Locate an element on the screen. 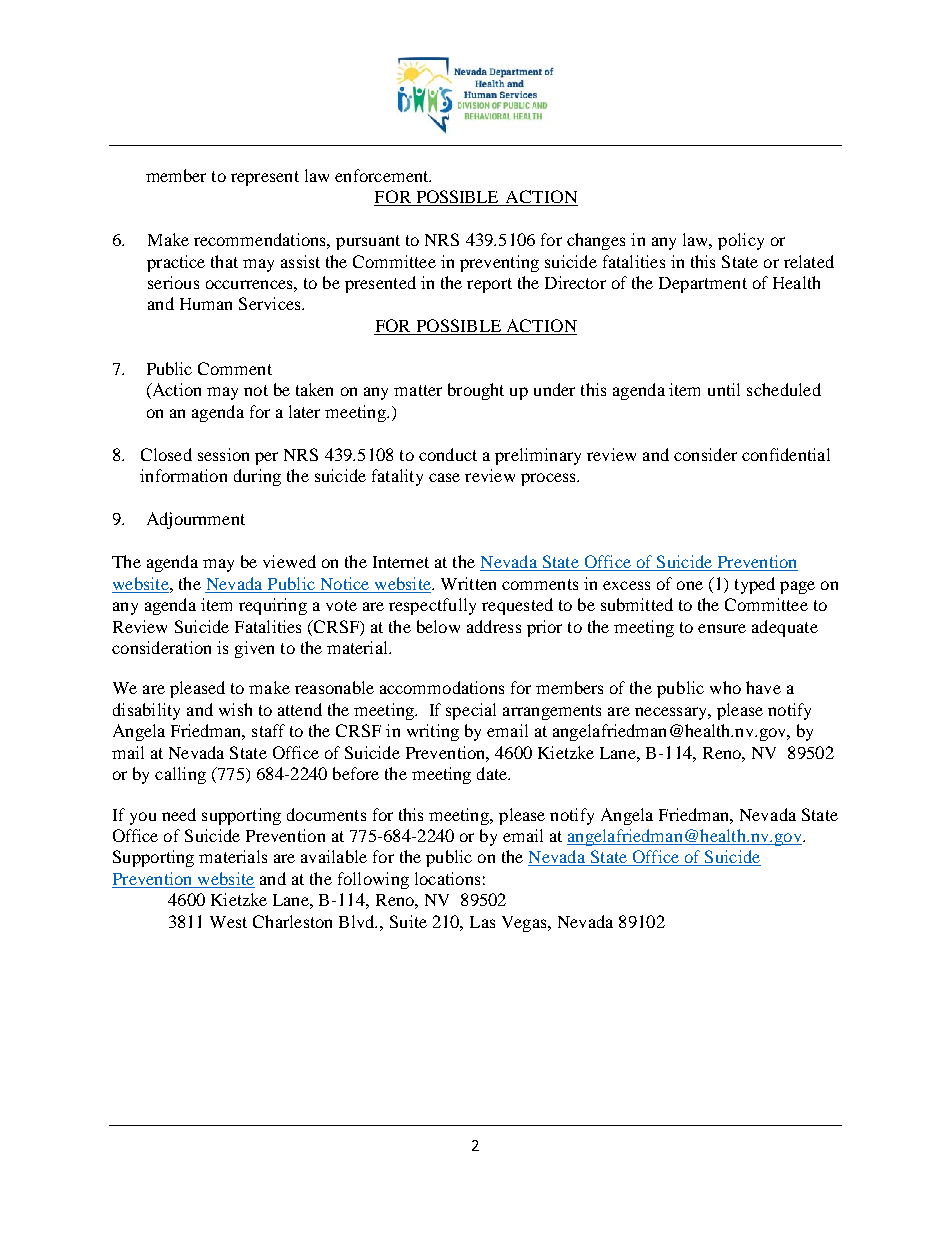  West is located at coordinates (228, 922).
